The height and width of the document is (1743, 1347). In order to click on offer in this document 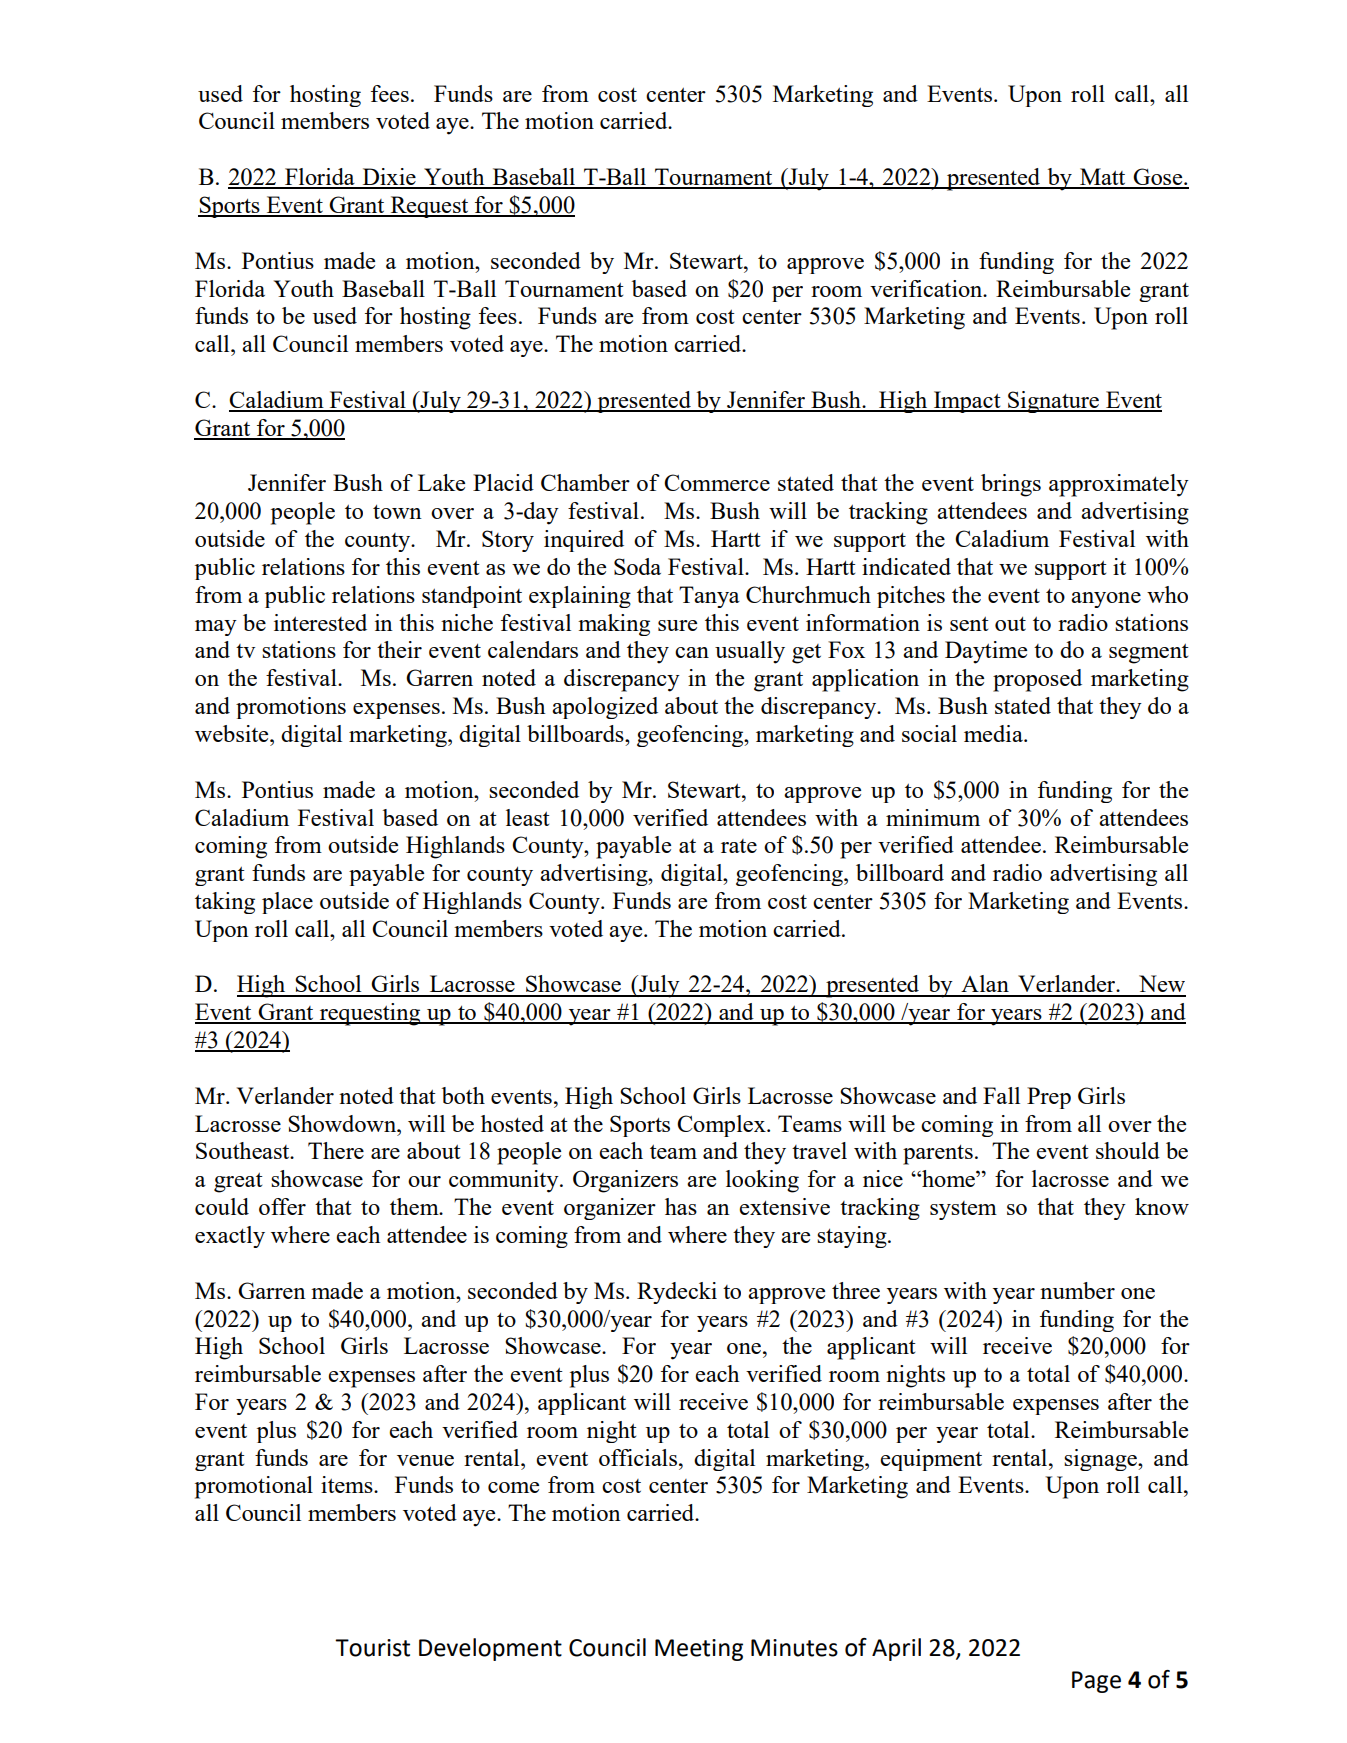, I will do `click(282, 1206)`.
